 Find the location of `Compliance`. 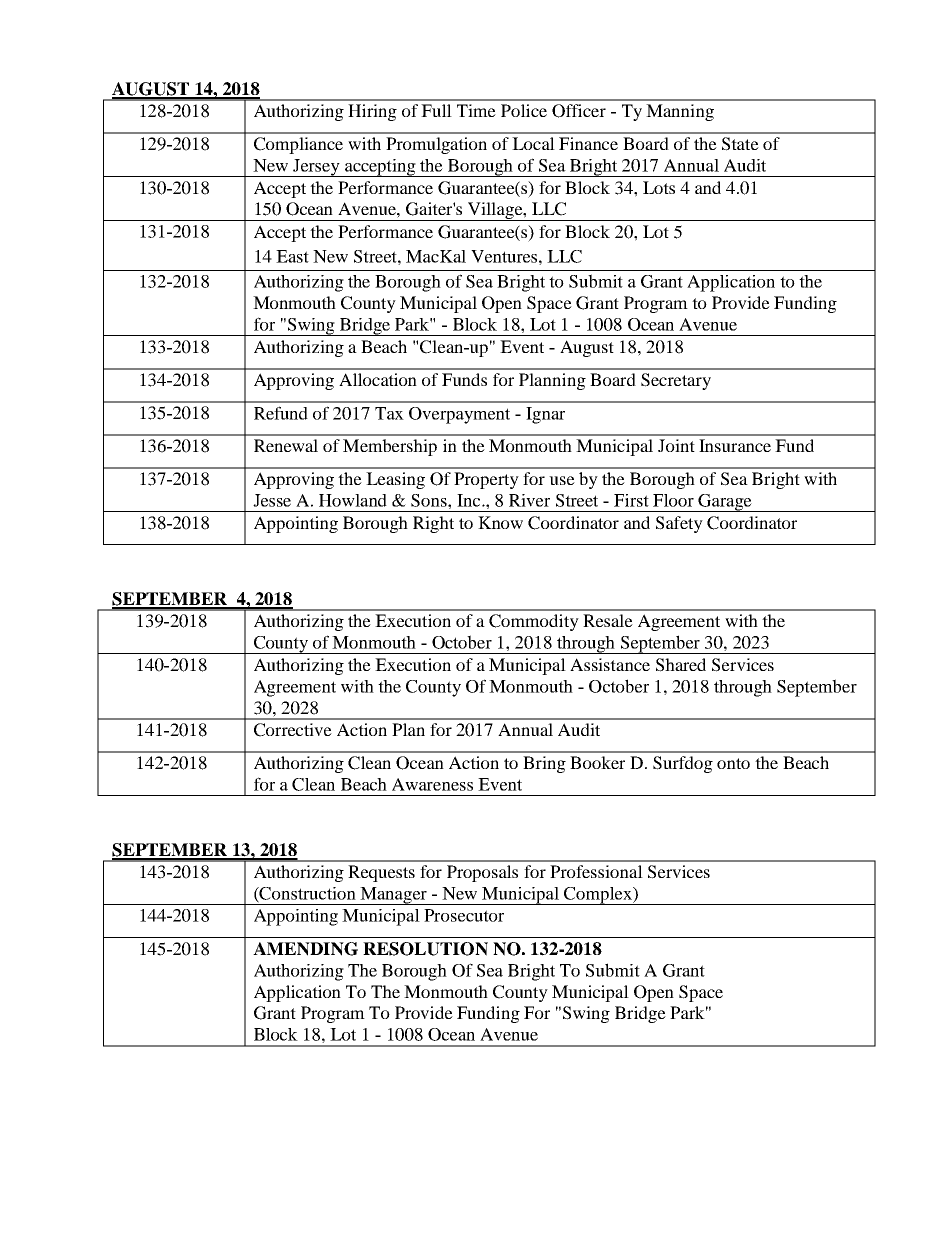

Compliance is located at coordinates (298, 145).
